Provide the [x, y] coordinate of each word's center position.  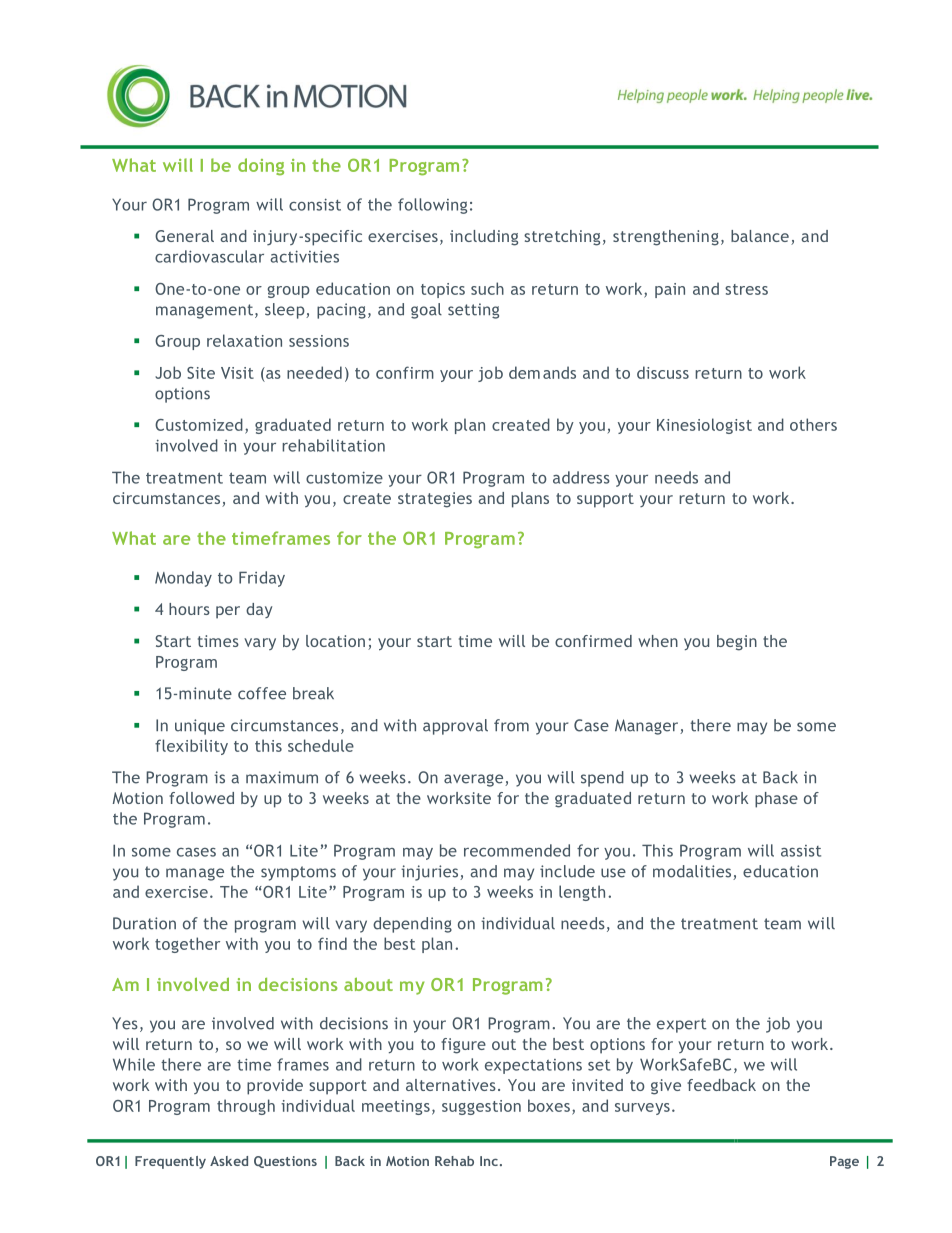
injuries [431, 873]
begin [737, 643]
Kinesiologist [704, 426]
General [184, 236]
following [432, 206]
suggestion [481, 1107]
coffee [262, 693]
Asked [229, 1161]
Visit [237, 373]
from [511, 725]
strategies [435, 500]
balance [760, 236]
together [187, 945]
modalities [693, 872]
